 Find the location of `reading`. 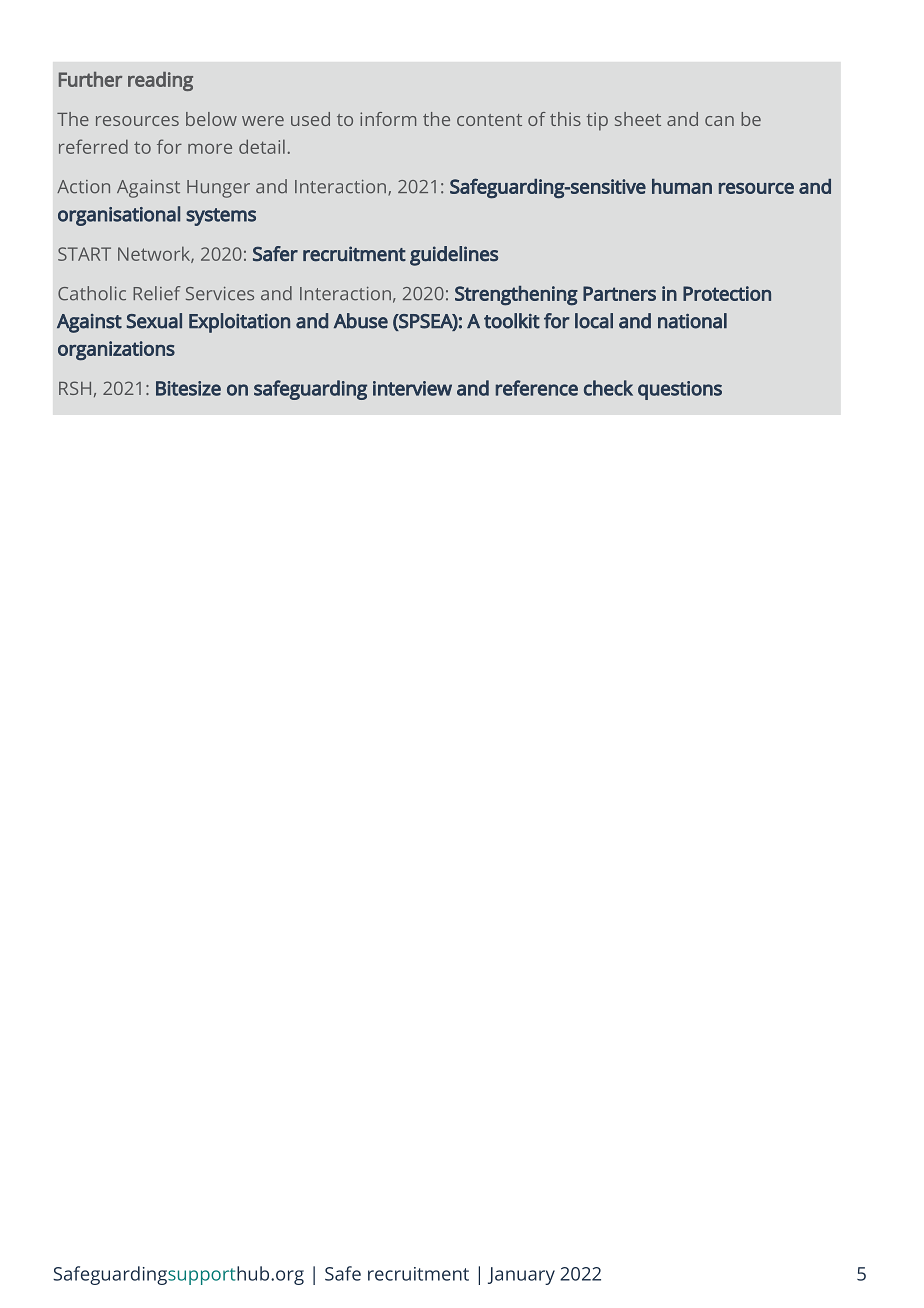

reading is located at coordinates (160, 81).
